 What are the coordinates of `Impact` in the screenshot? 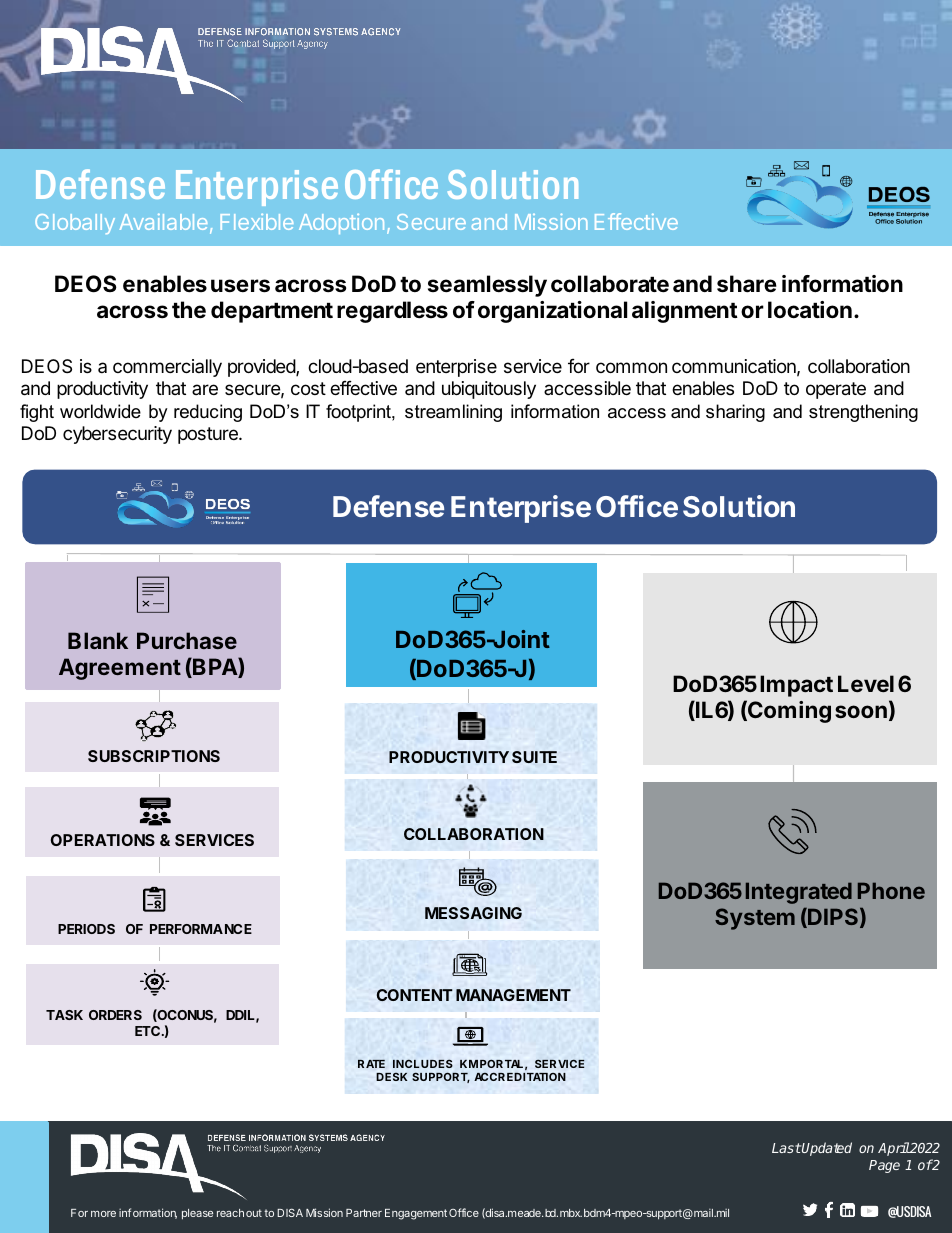 It's located at (796, 686).
